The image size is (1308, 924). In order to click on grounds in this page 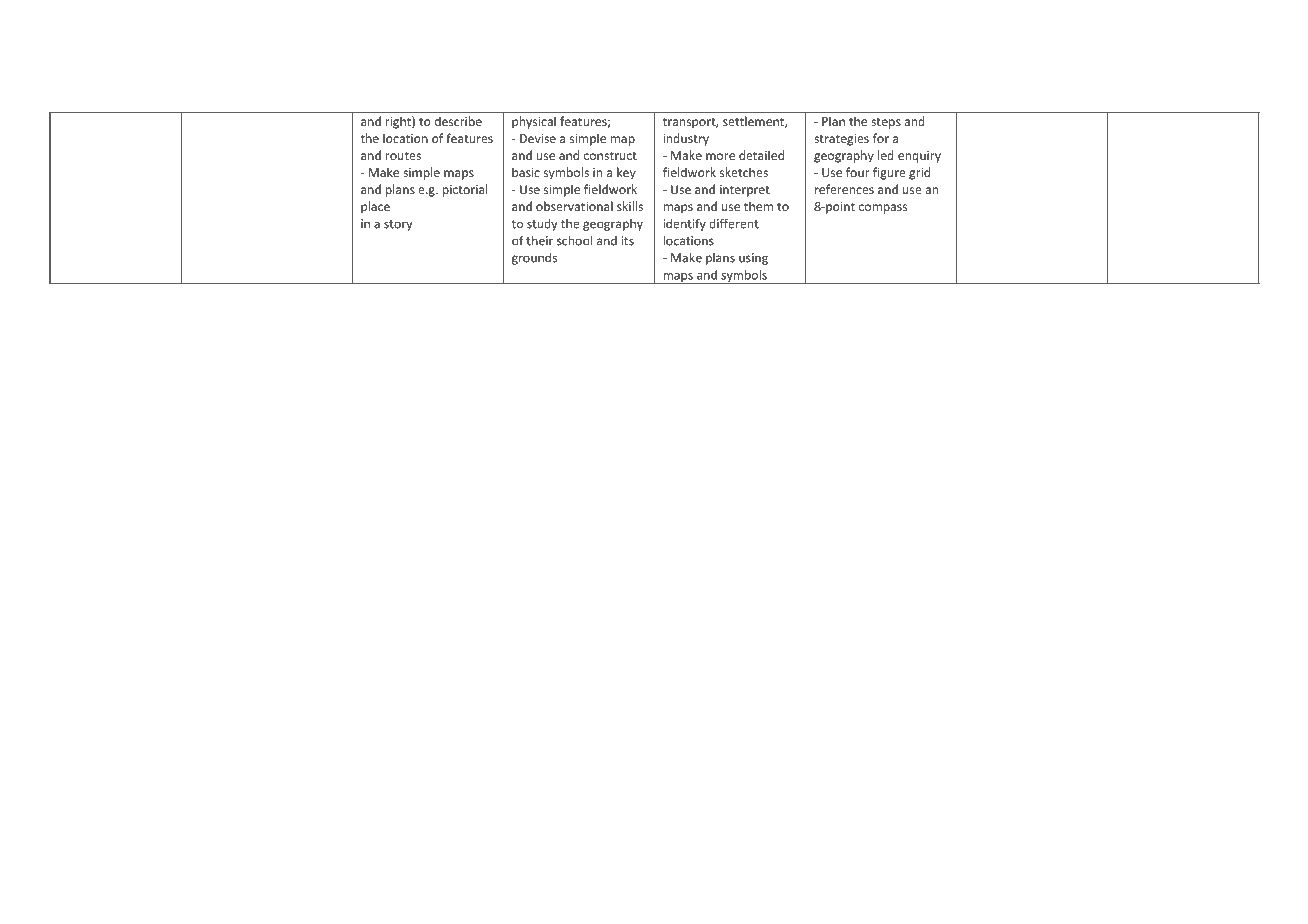, I will do `click(534, 258)`.
